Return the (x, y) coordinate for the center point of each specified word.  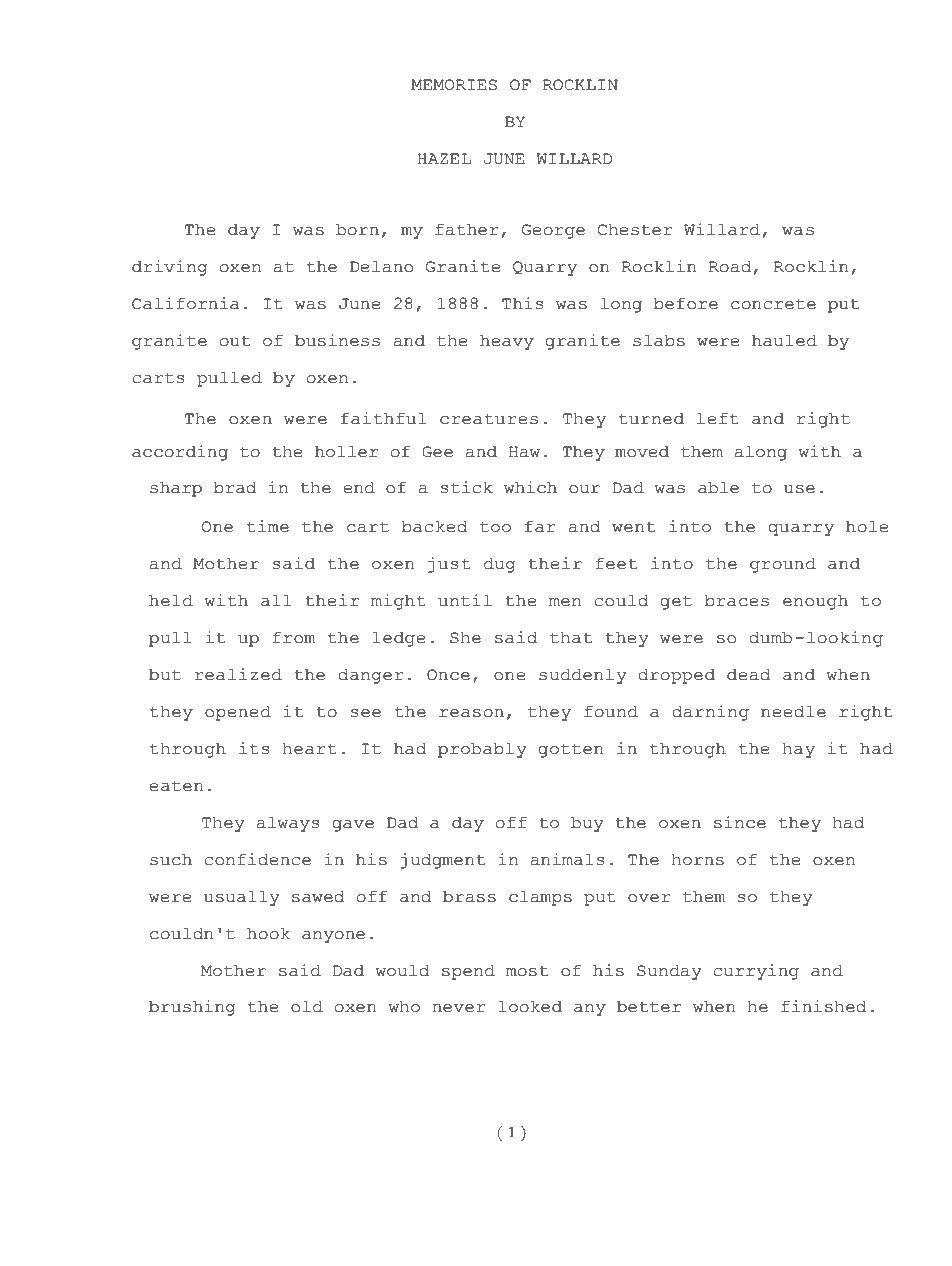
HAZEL (444, 158)
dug (500, 565)
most (527, 971)
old (307, 1007)
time (268, 526)
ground (783, 565)
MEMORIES (454, 85)
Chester (635, 230)
